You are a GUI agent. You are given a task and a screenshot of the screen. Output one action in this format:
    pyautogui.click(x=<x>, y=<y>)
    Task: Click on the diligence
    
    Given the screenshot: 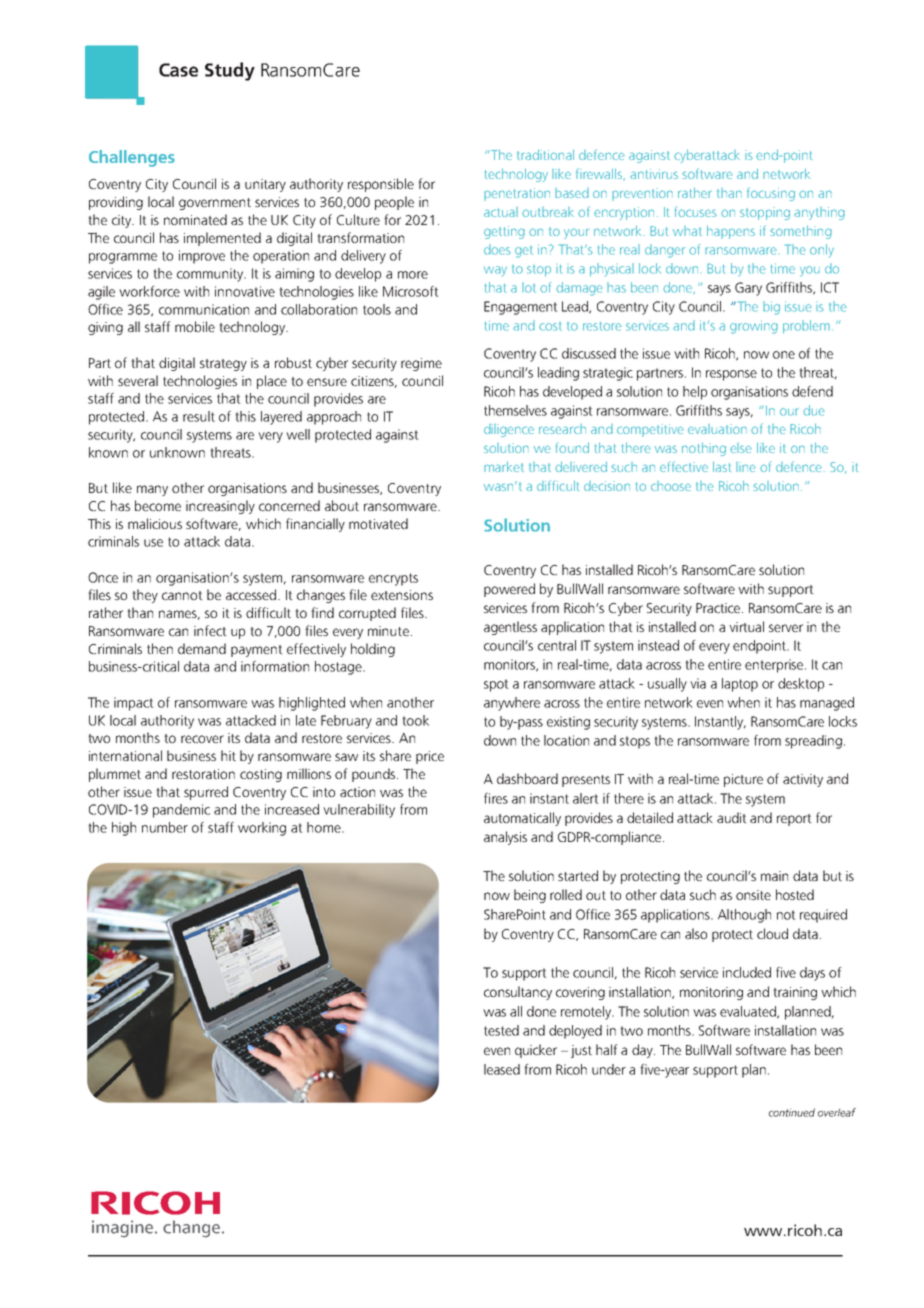 What is the action you would take?
    pyautogui.click(x=509, y=430)
